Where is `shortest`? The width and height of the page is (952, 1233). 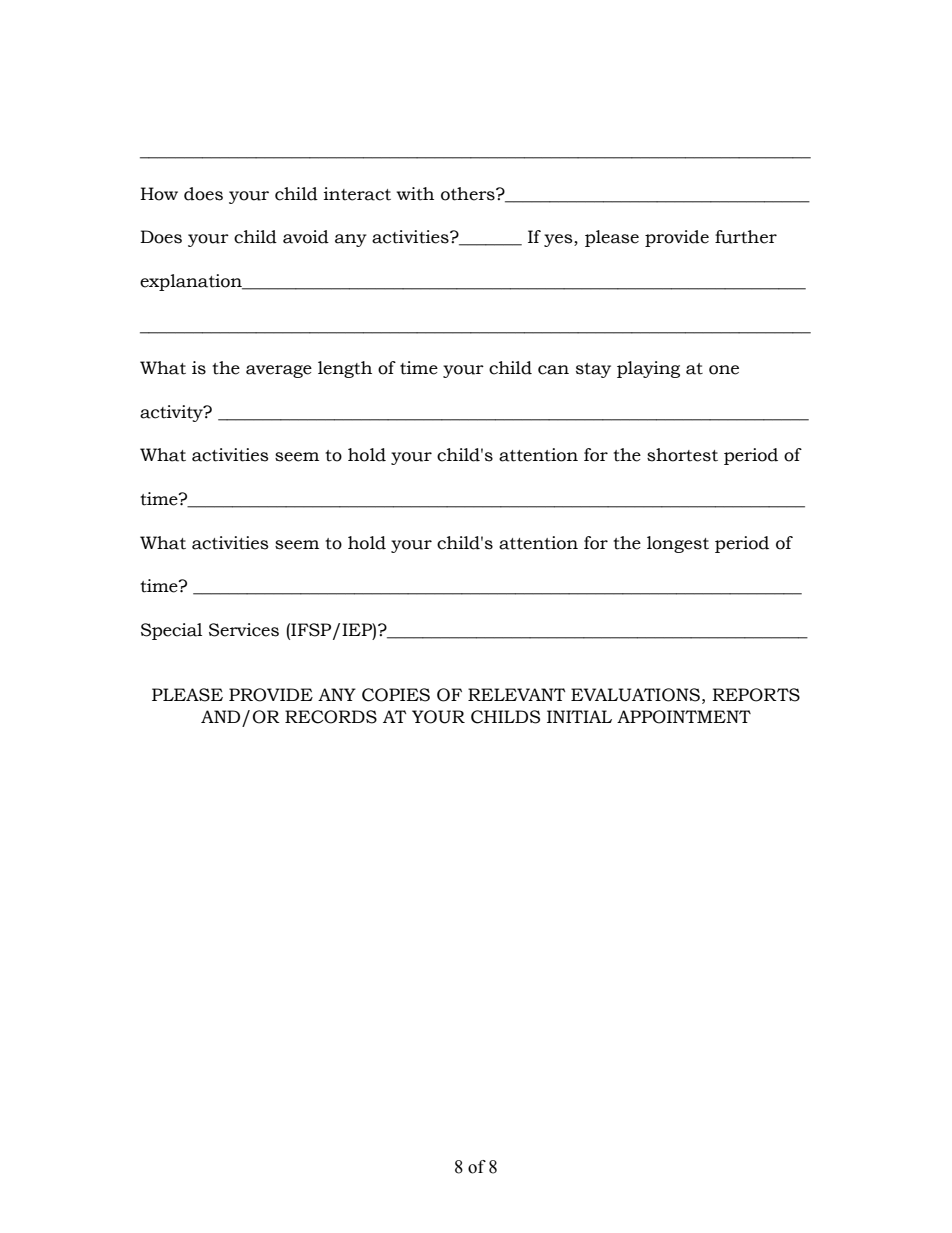 shortest is located at coordinates (682, 455).
